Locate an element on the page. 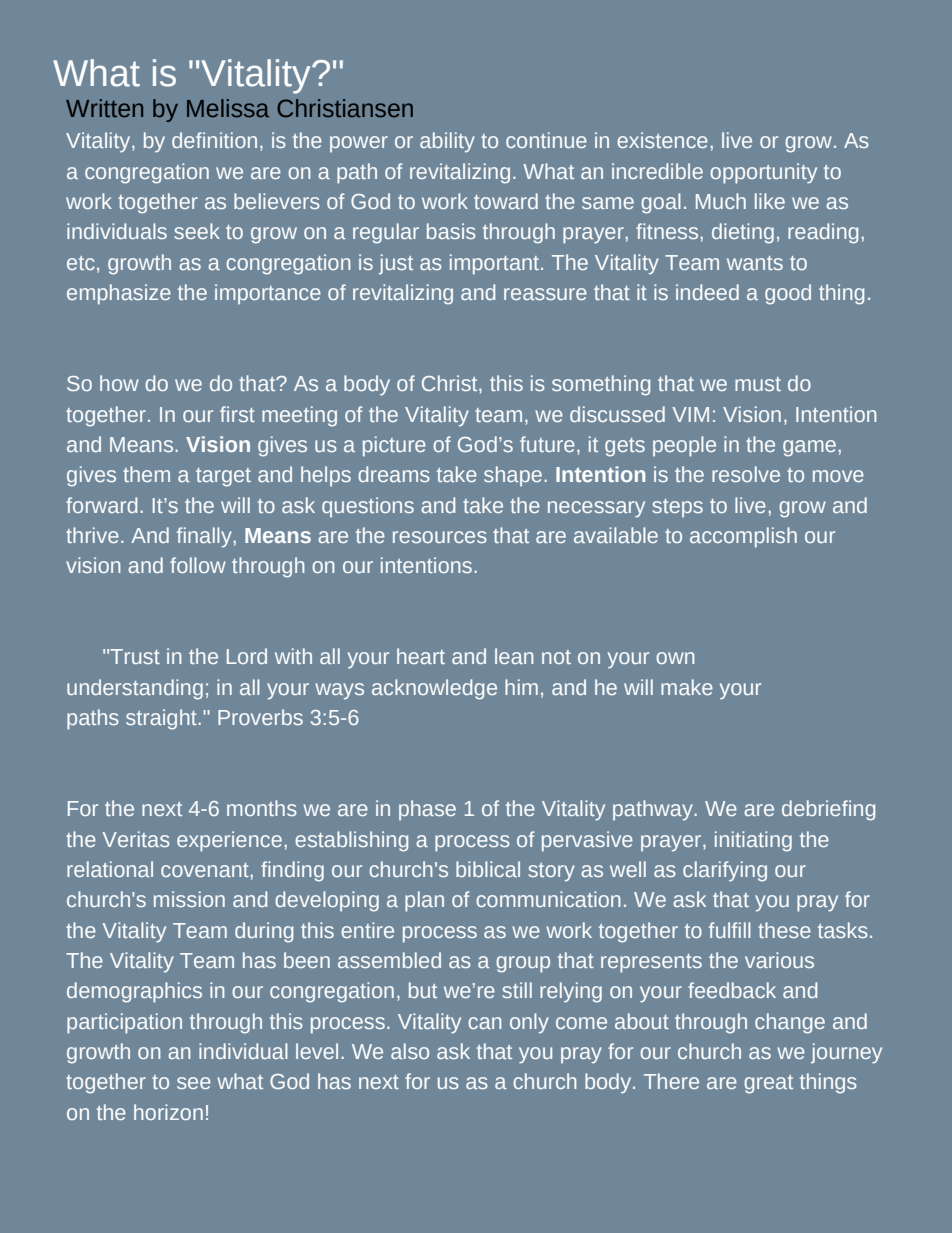 This image has width=952, height=1233. resources is located at coordinates (440, 537).
